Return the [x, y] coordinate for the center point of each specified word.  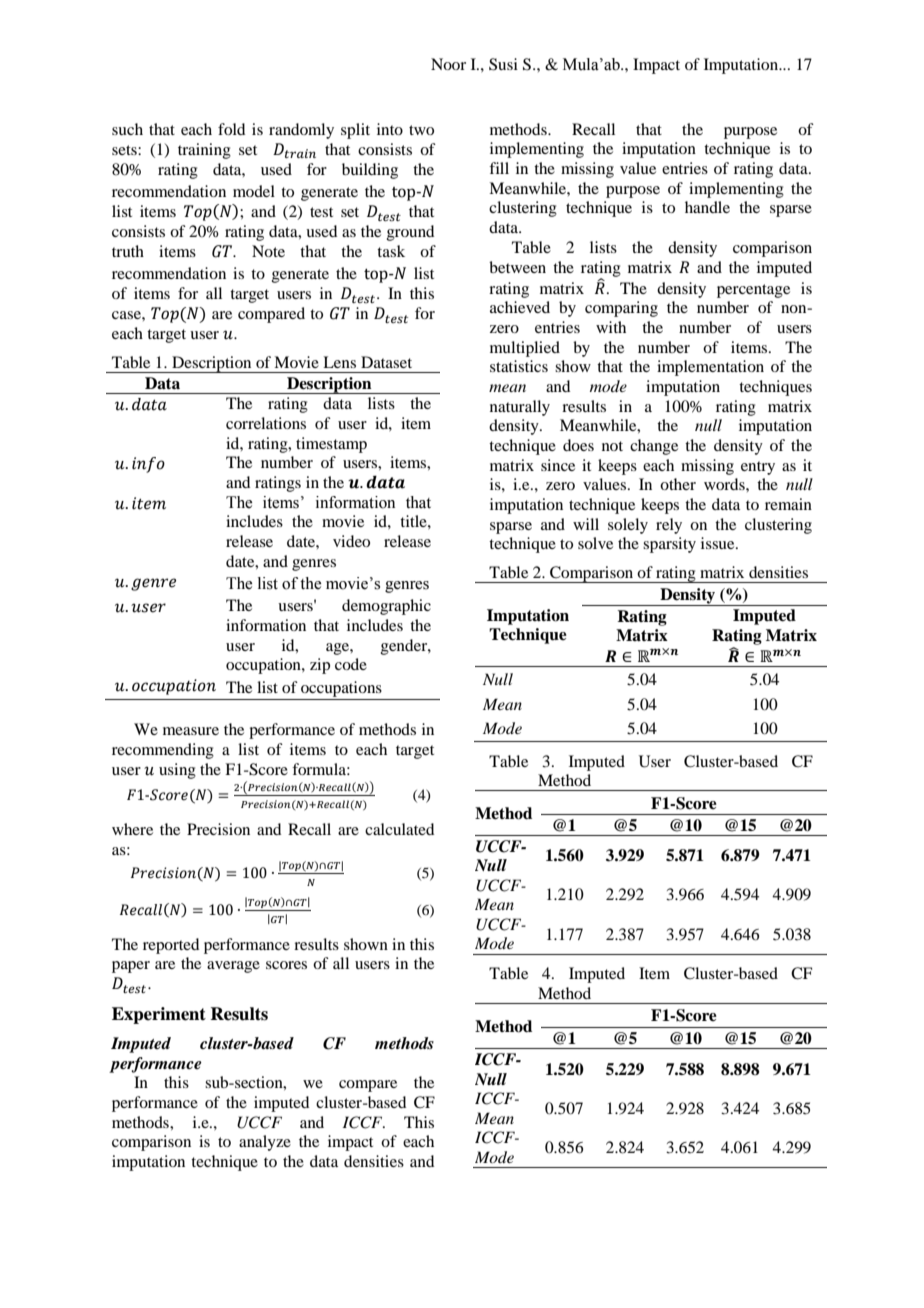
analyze [265, 1143]
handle [707, 207]
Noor [448, 64]
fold [231, 129]
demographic [386, 607]
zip [320, 666]
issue [719, 543]
